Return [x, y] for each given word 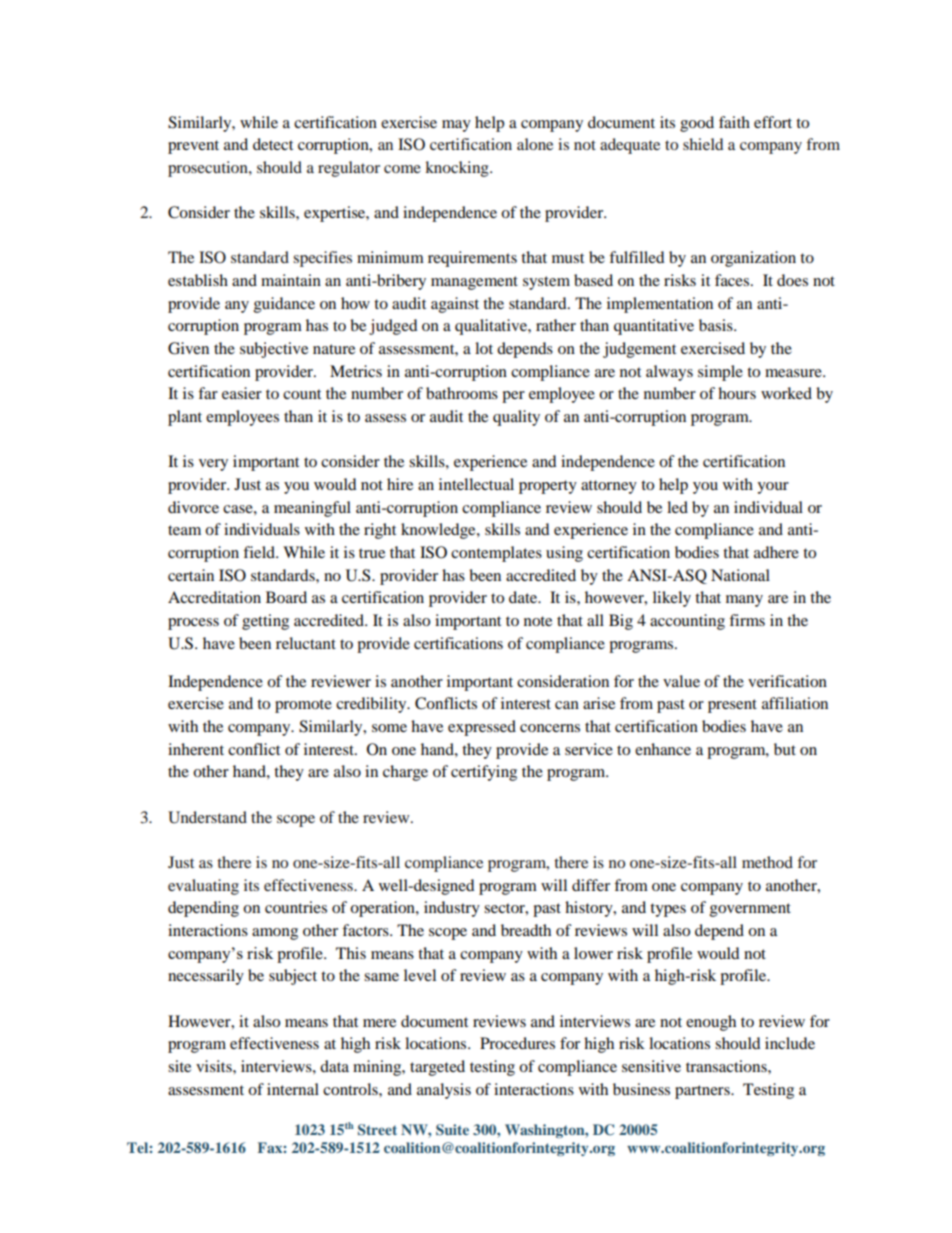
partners [703, 1092]
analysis [444, 1091]
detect [273, 144]
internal [293, 1089]
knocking [458, 169]
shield [703, 144]
